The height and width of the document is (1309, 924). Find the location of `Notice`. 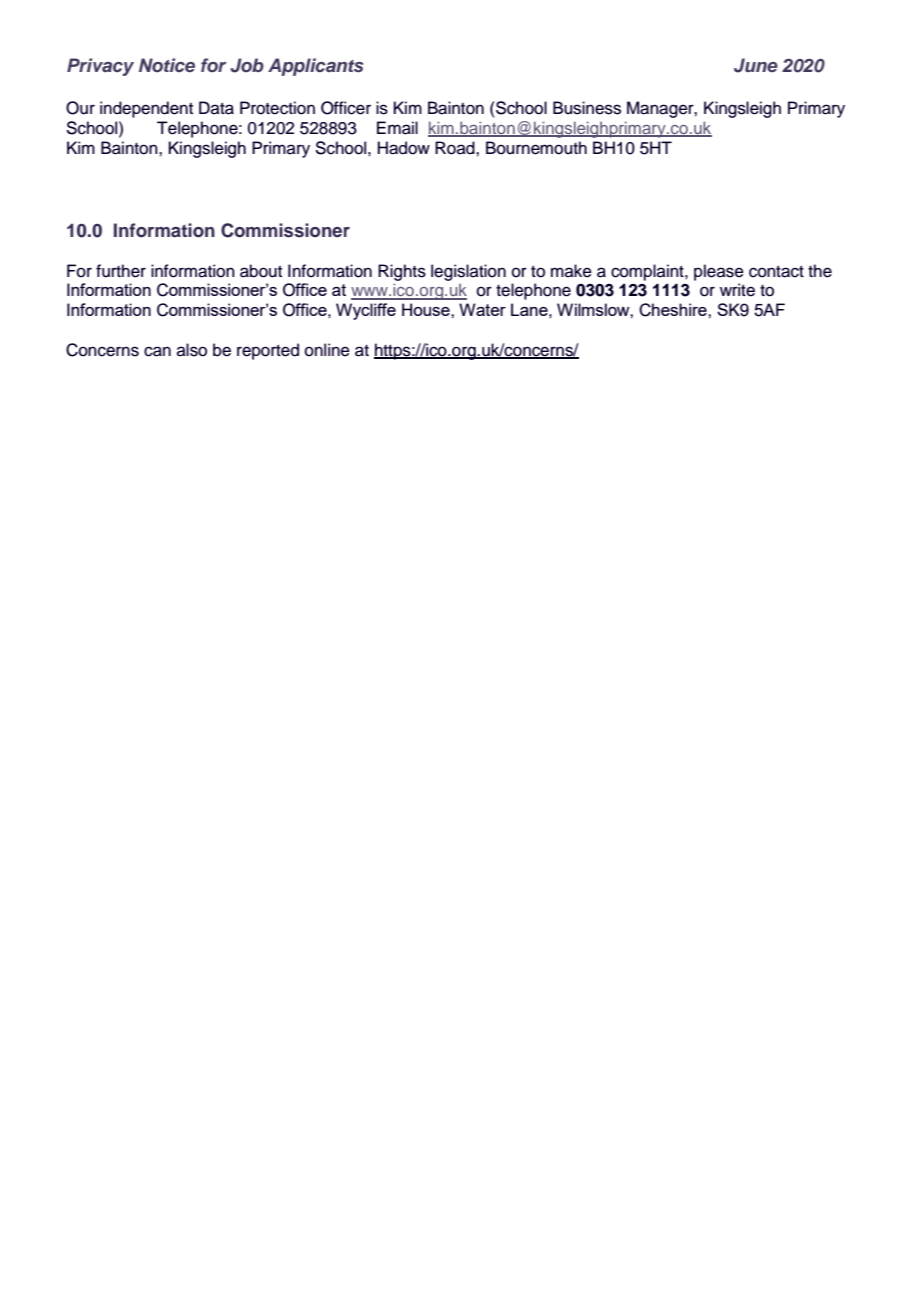

Notice is located at coordinates (167, 65).
